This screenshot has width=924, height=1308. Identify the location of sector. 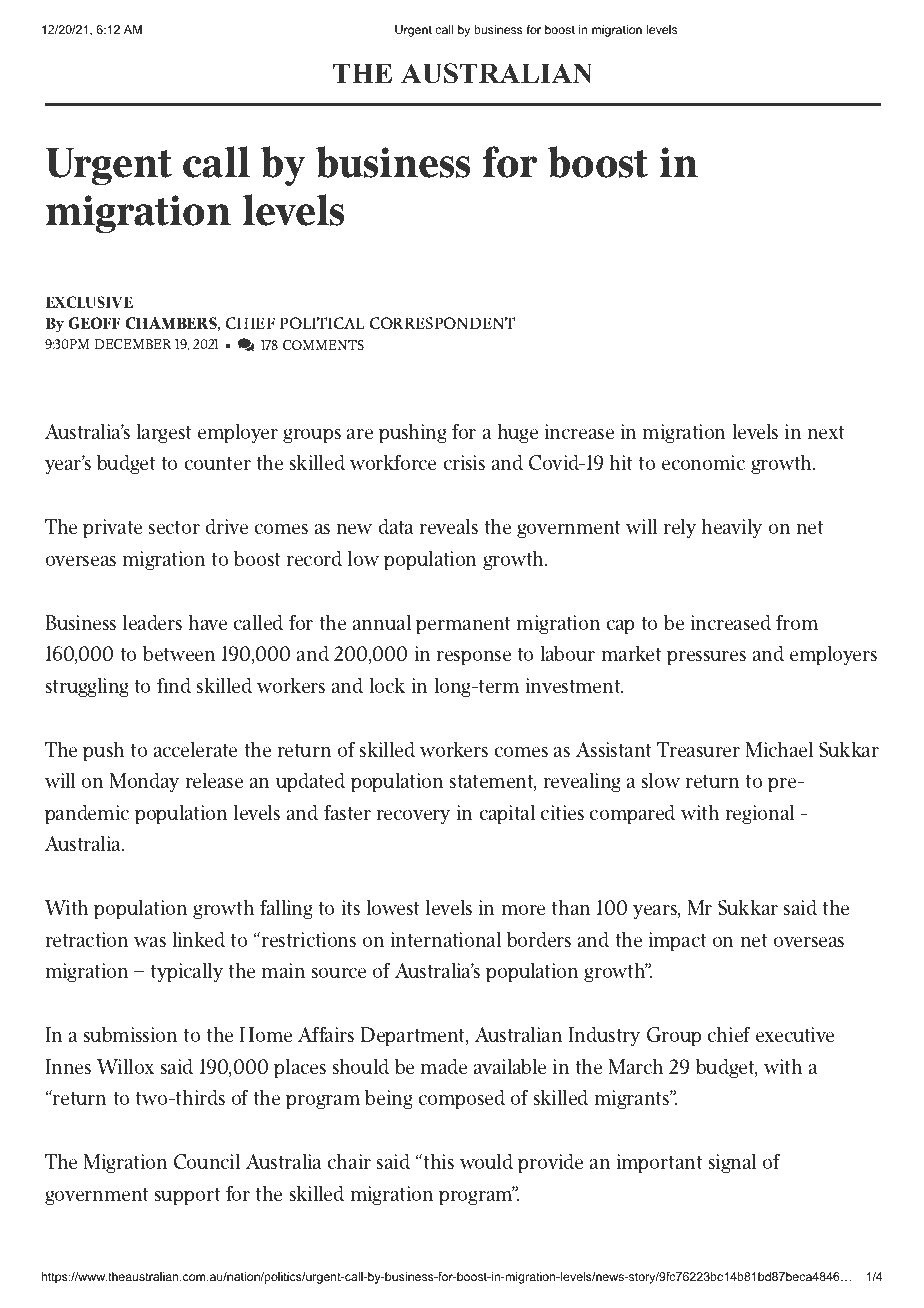
(174, 527).
